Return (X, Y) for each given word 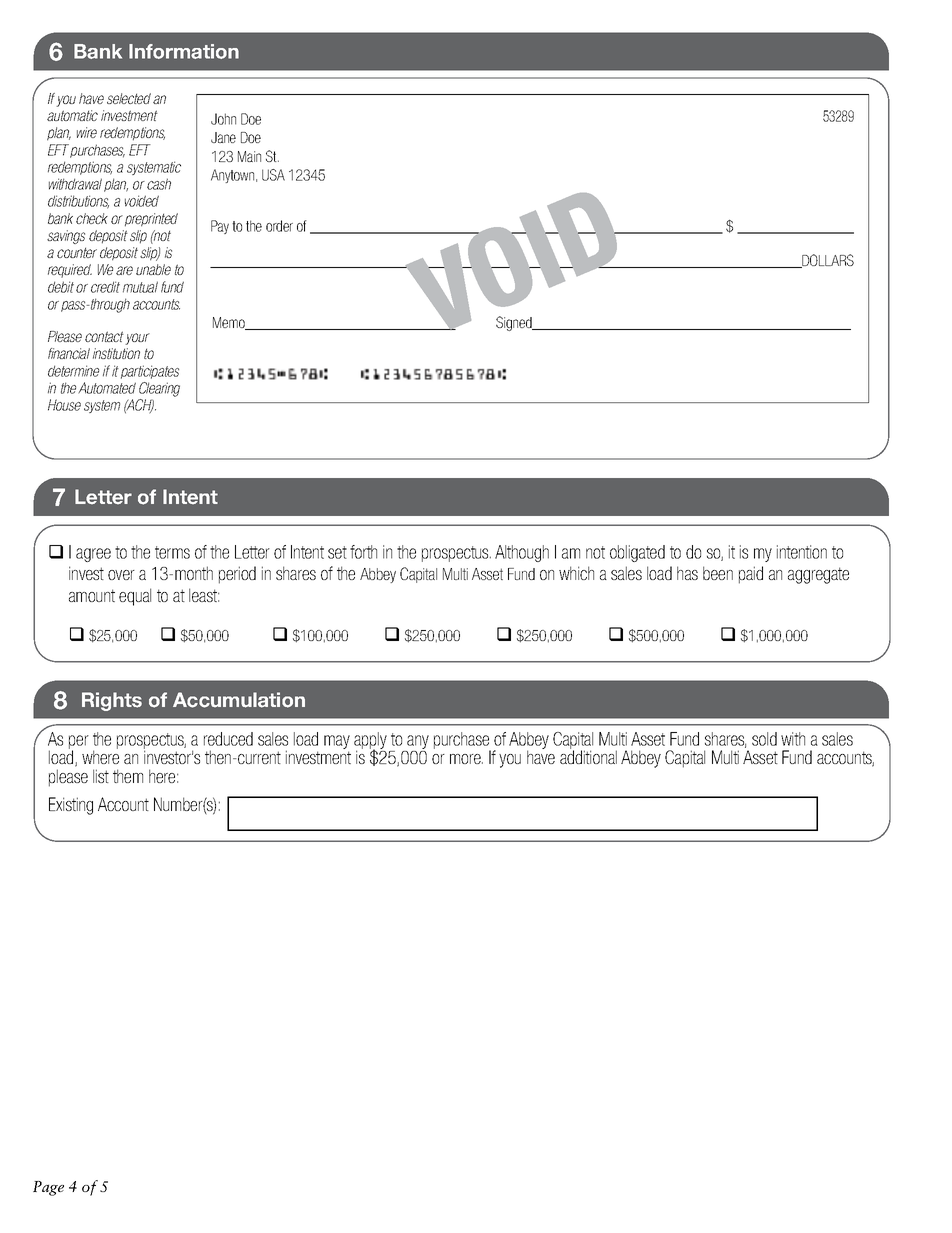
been (718, 573)
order (279, 226)
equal (135, 597)
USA (273, 175)
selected (129, 98)
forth (363, 552)
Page (48, 1188)
